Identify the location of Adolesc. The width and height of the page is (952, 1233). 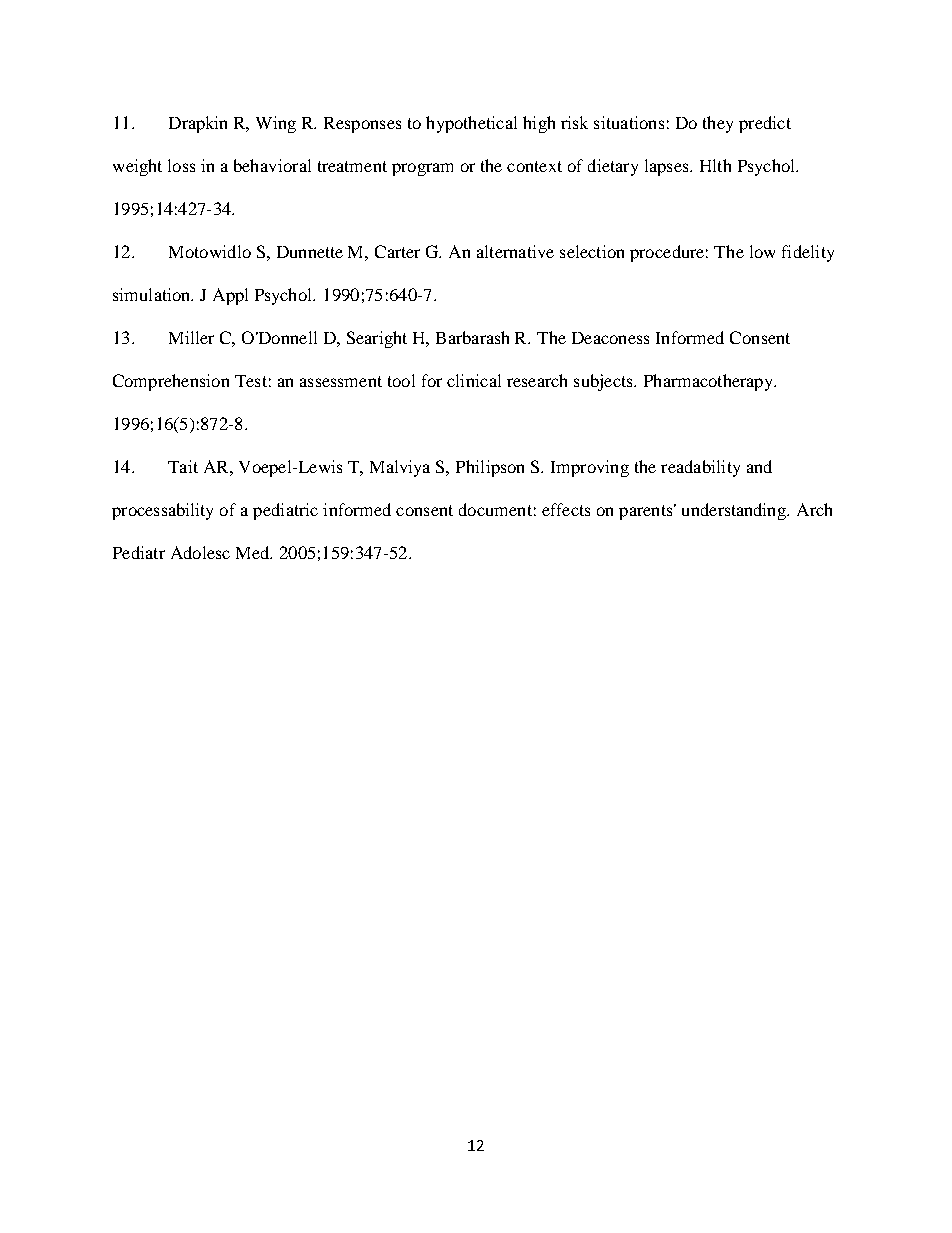
(200, 552).
